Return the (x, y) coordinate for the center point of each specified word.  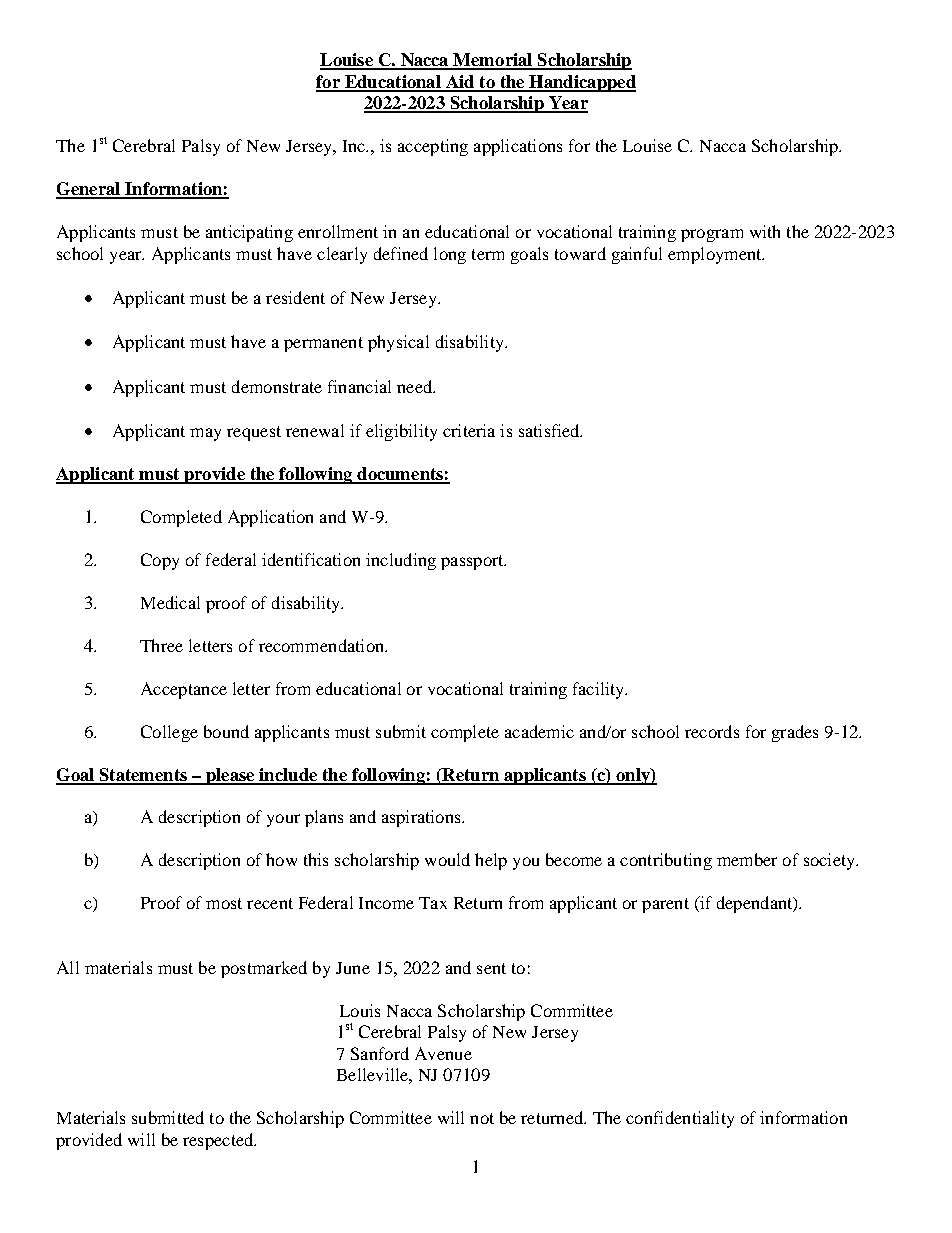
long (450, 255)
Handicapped (581, 83)
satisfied (550, 430)
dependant (756, 904)
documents (400, 475)
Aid (460, 83)
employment (716, 255)
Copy (160, 561)
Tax (433, 903)
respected (219, 1141)
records (712, 731)
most (224, 903)
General (89, 190)
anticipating (249, 233)
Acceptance (184, 690)
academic (539, 731)
